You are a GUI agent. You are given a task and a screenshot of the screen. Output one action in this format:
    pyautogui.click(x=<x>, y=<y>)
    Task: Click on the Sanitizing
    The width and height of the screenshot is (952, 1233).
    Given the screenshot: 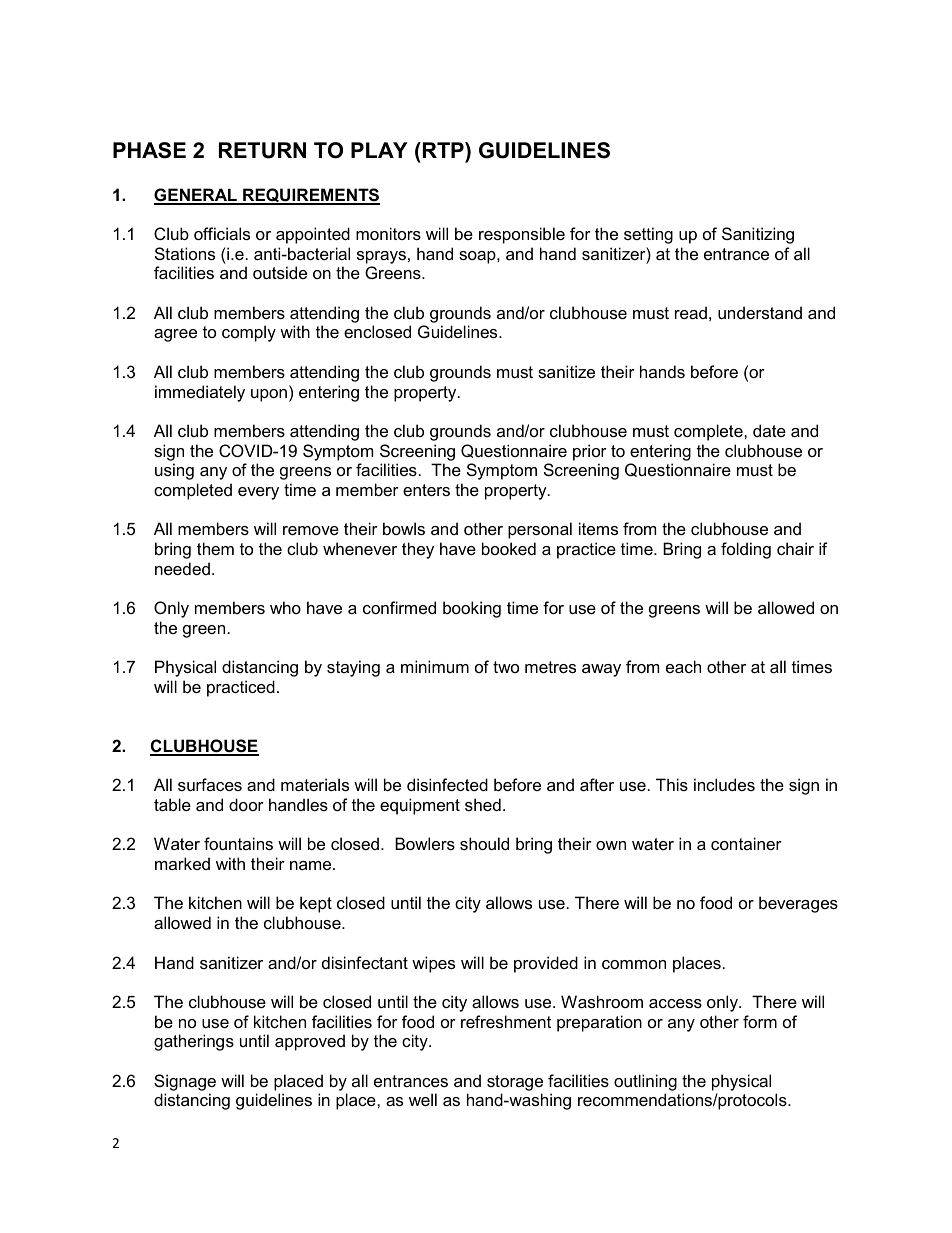 What is the action you would take?
    pyautogui.click(x=758, y=235)
